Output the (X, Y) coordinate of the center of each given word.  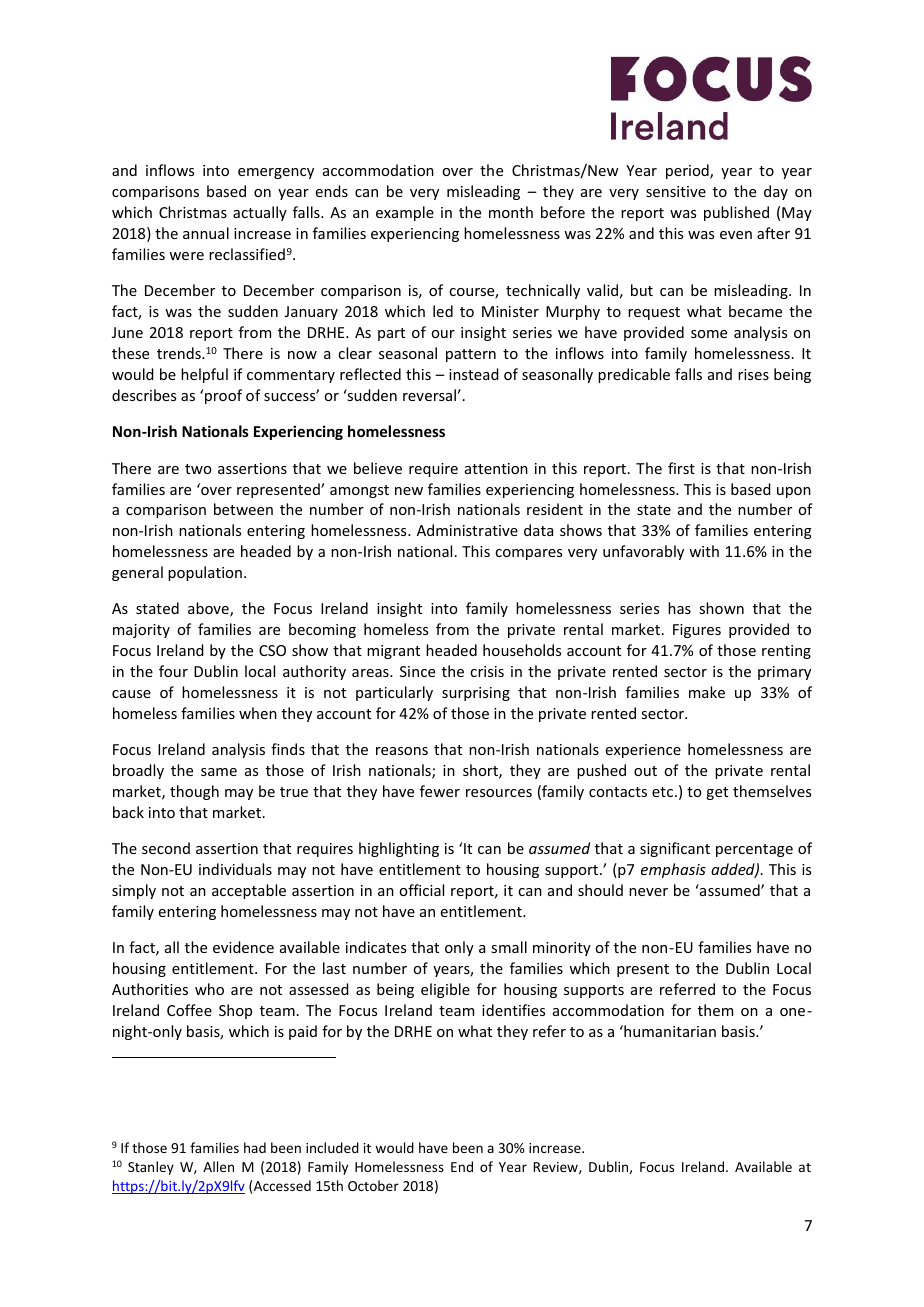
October (373, 1185)
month (511, 212)
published (736, 213)
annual (206, 233)
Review (556, 1168)
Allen (218, 1166)
